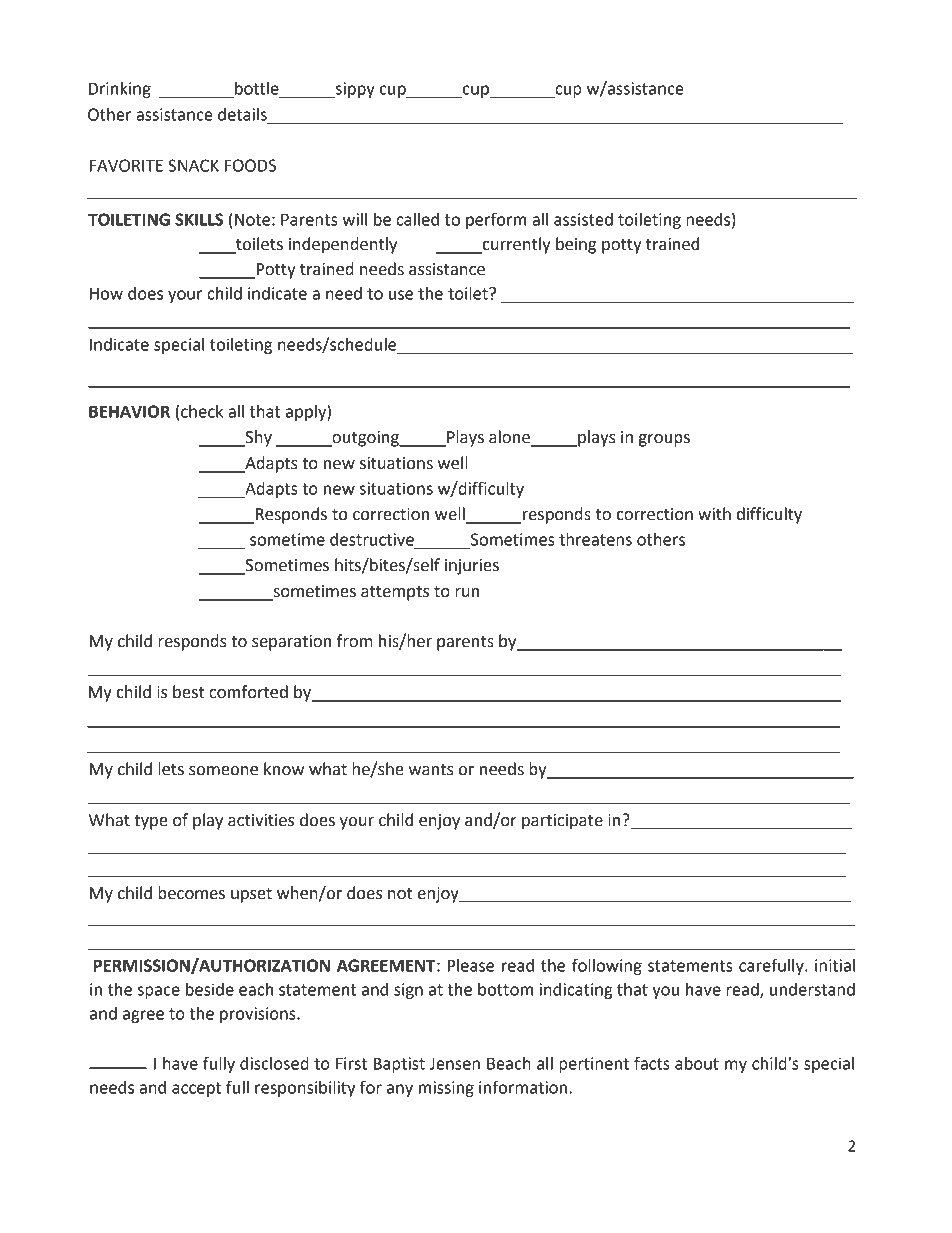  Describe the element at coordinates (467, 593) in the document. I see `run` at that location.
